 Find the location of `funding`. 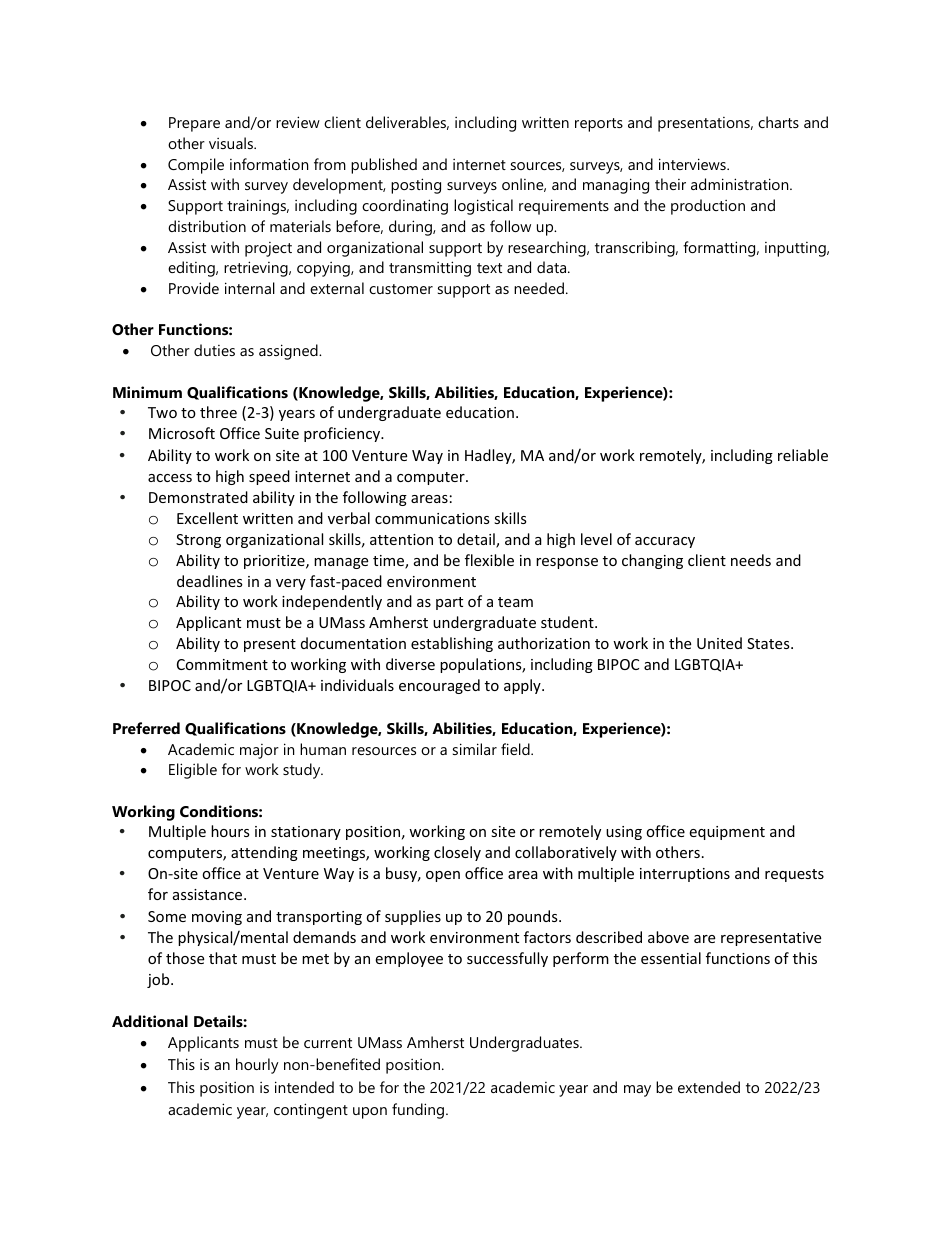

funding is located at coordinates (419, 1111).
